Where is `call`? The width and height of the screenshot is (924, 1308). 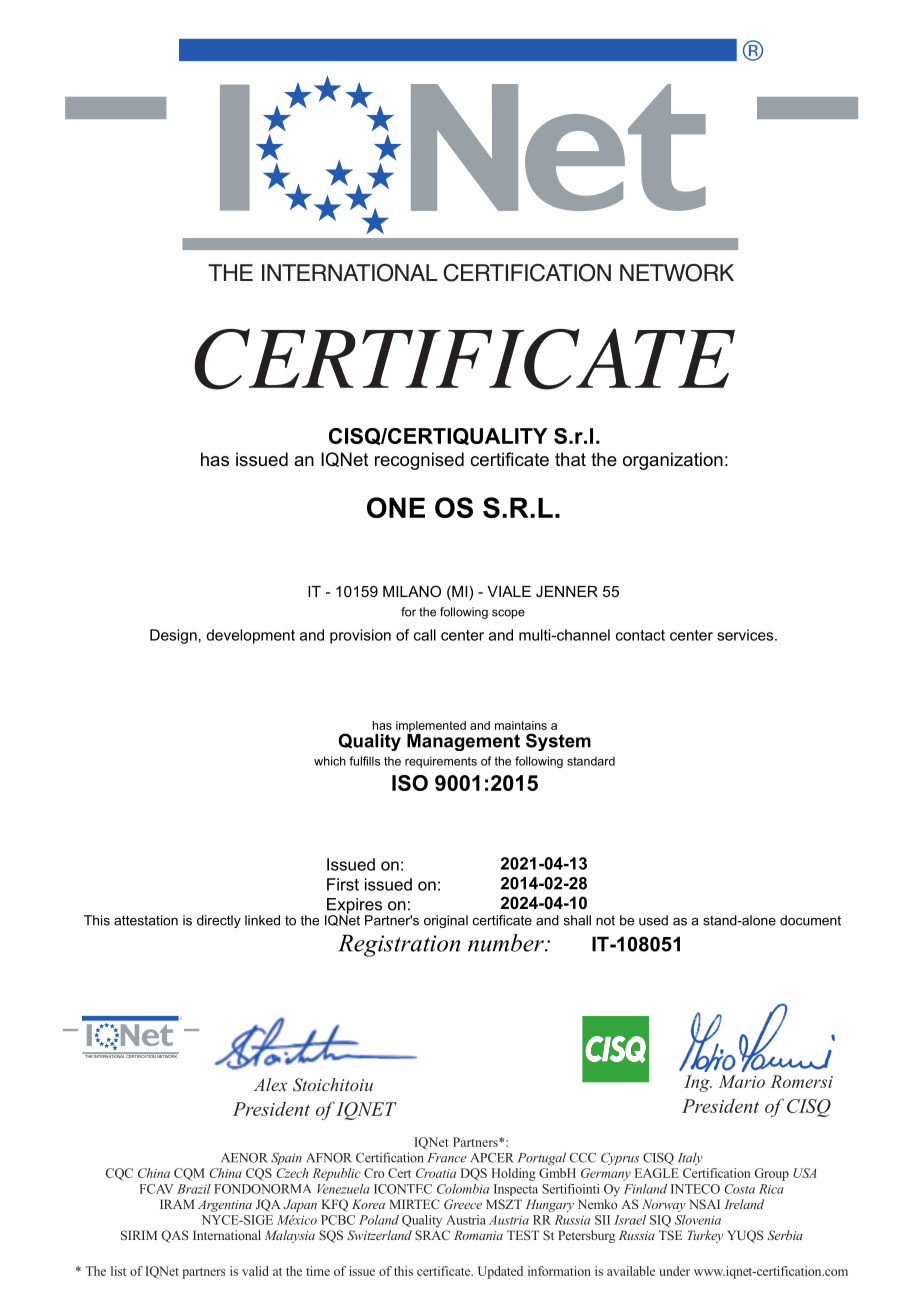
call is located at coordinates (425, 635).
